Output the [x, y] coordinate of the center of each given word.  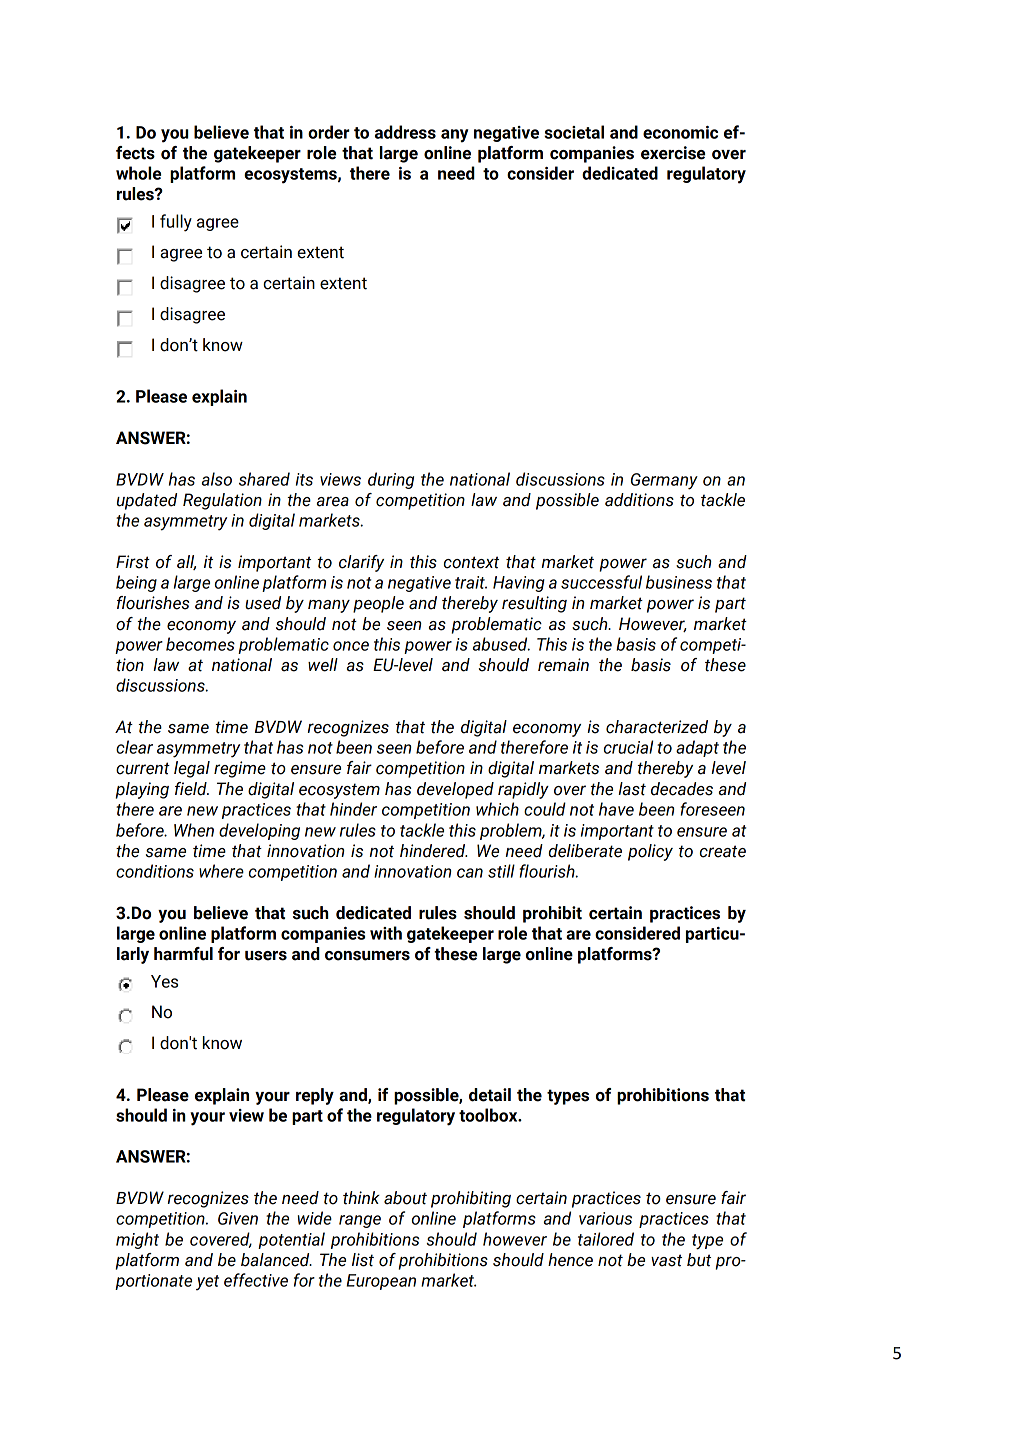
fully [176, 223]
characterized [657, 727]
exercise [673, 153]
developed [455, 790]
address [405, 132]
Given [238, 1218]
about [405, 1198]
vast [666, 1260]
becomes [200, 644]
